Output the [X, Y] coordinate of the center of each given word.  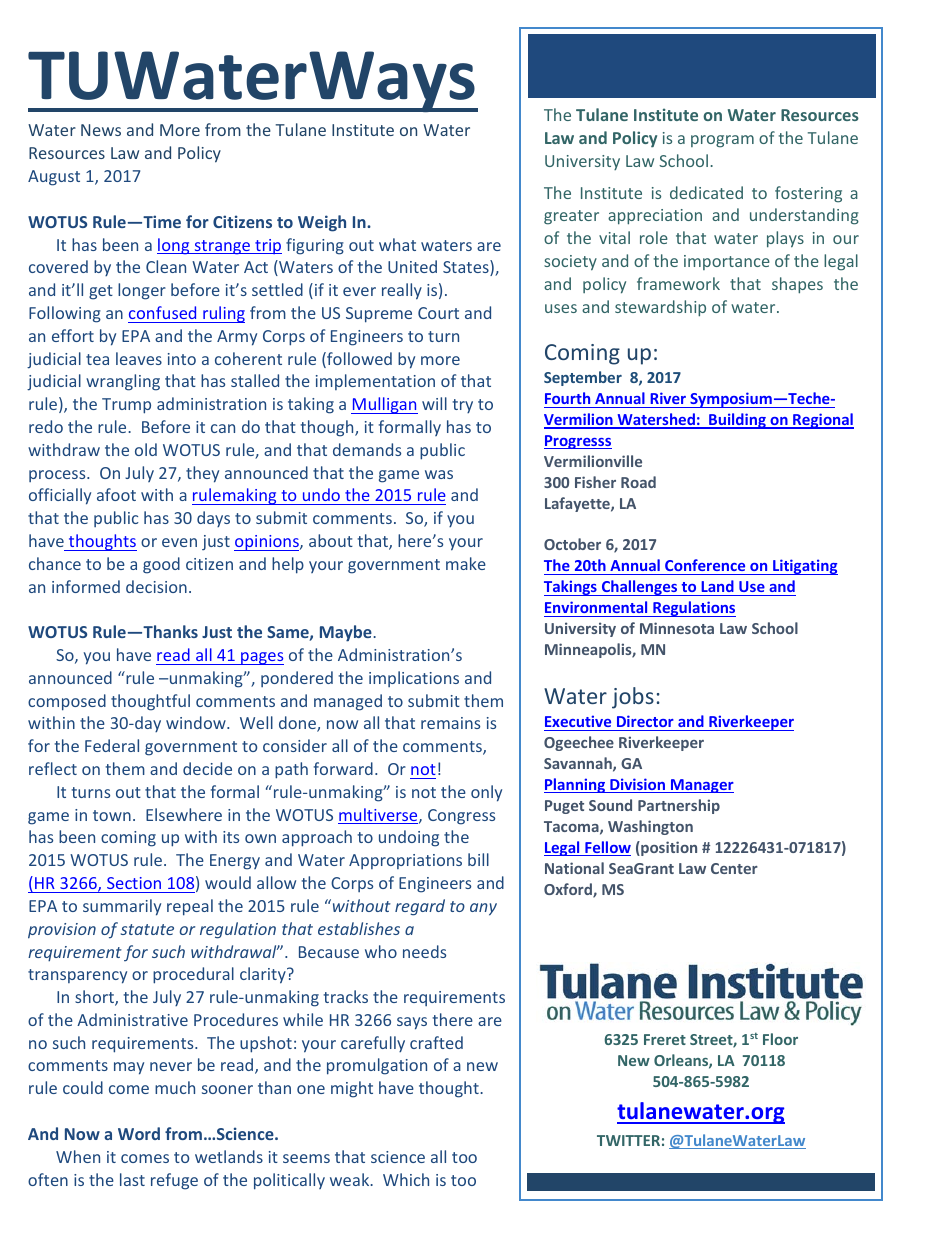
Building [737, 421]
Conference [705, 565]
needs [424, 951]
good [161, 565]
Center [734, 868]
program [722, 141]
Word [139, 1133]
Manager [701, 786]
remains [450, 723]
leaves [139, 358]
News [101, 130]
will [434, 403]
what [397, 244]
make [466, 563]
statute [147, 929]
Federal [112, 745]
